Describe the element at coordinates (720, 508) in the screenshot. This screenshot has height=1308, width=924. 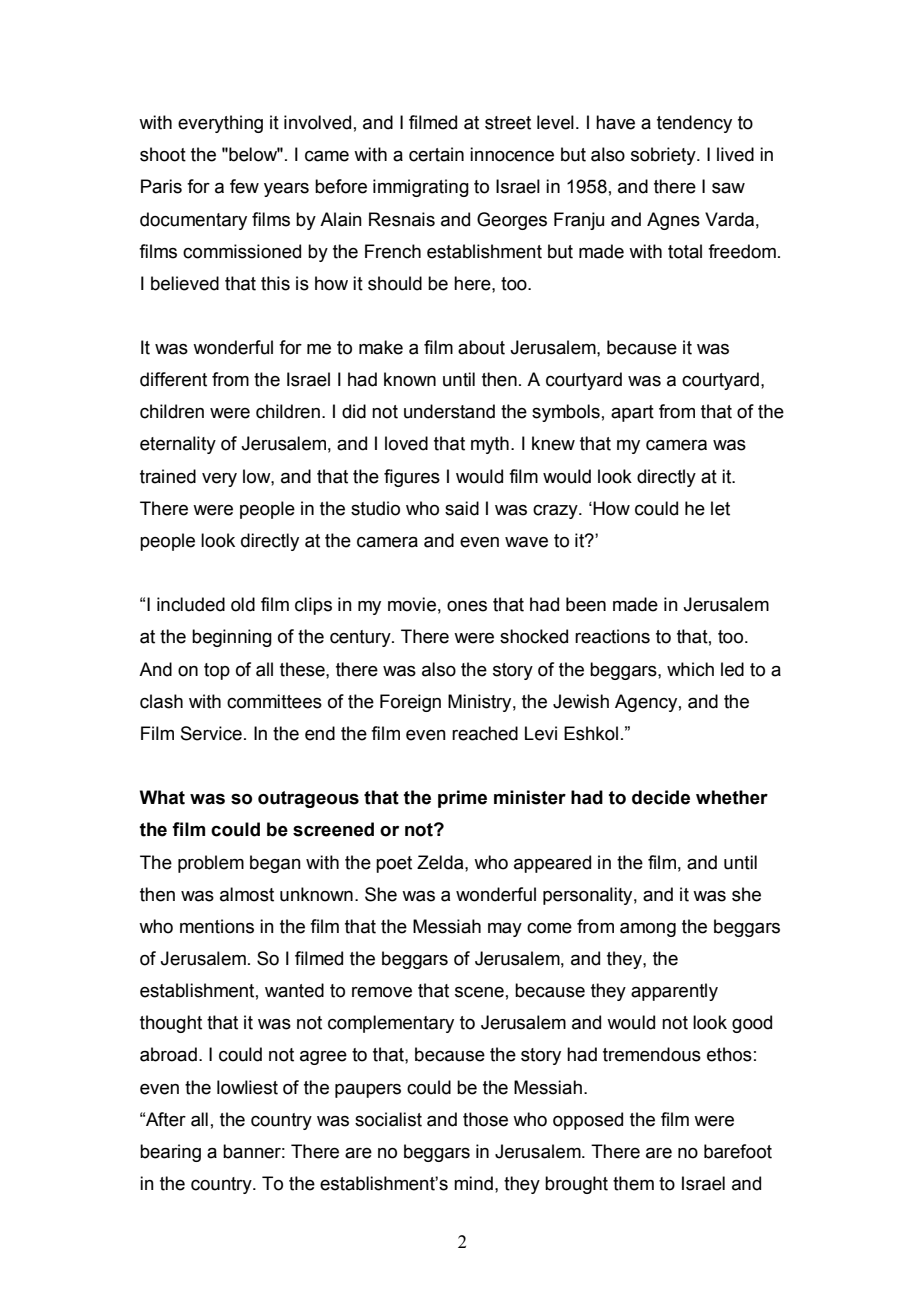
I see `let` at that location.
